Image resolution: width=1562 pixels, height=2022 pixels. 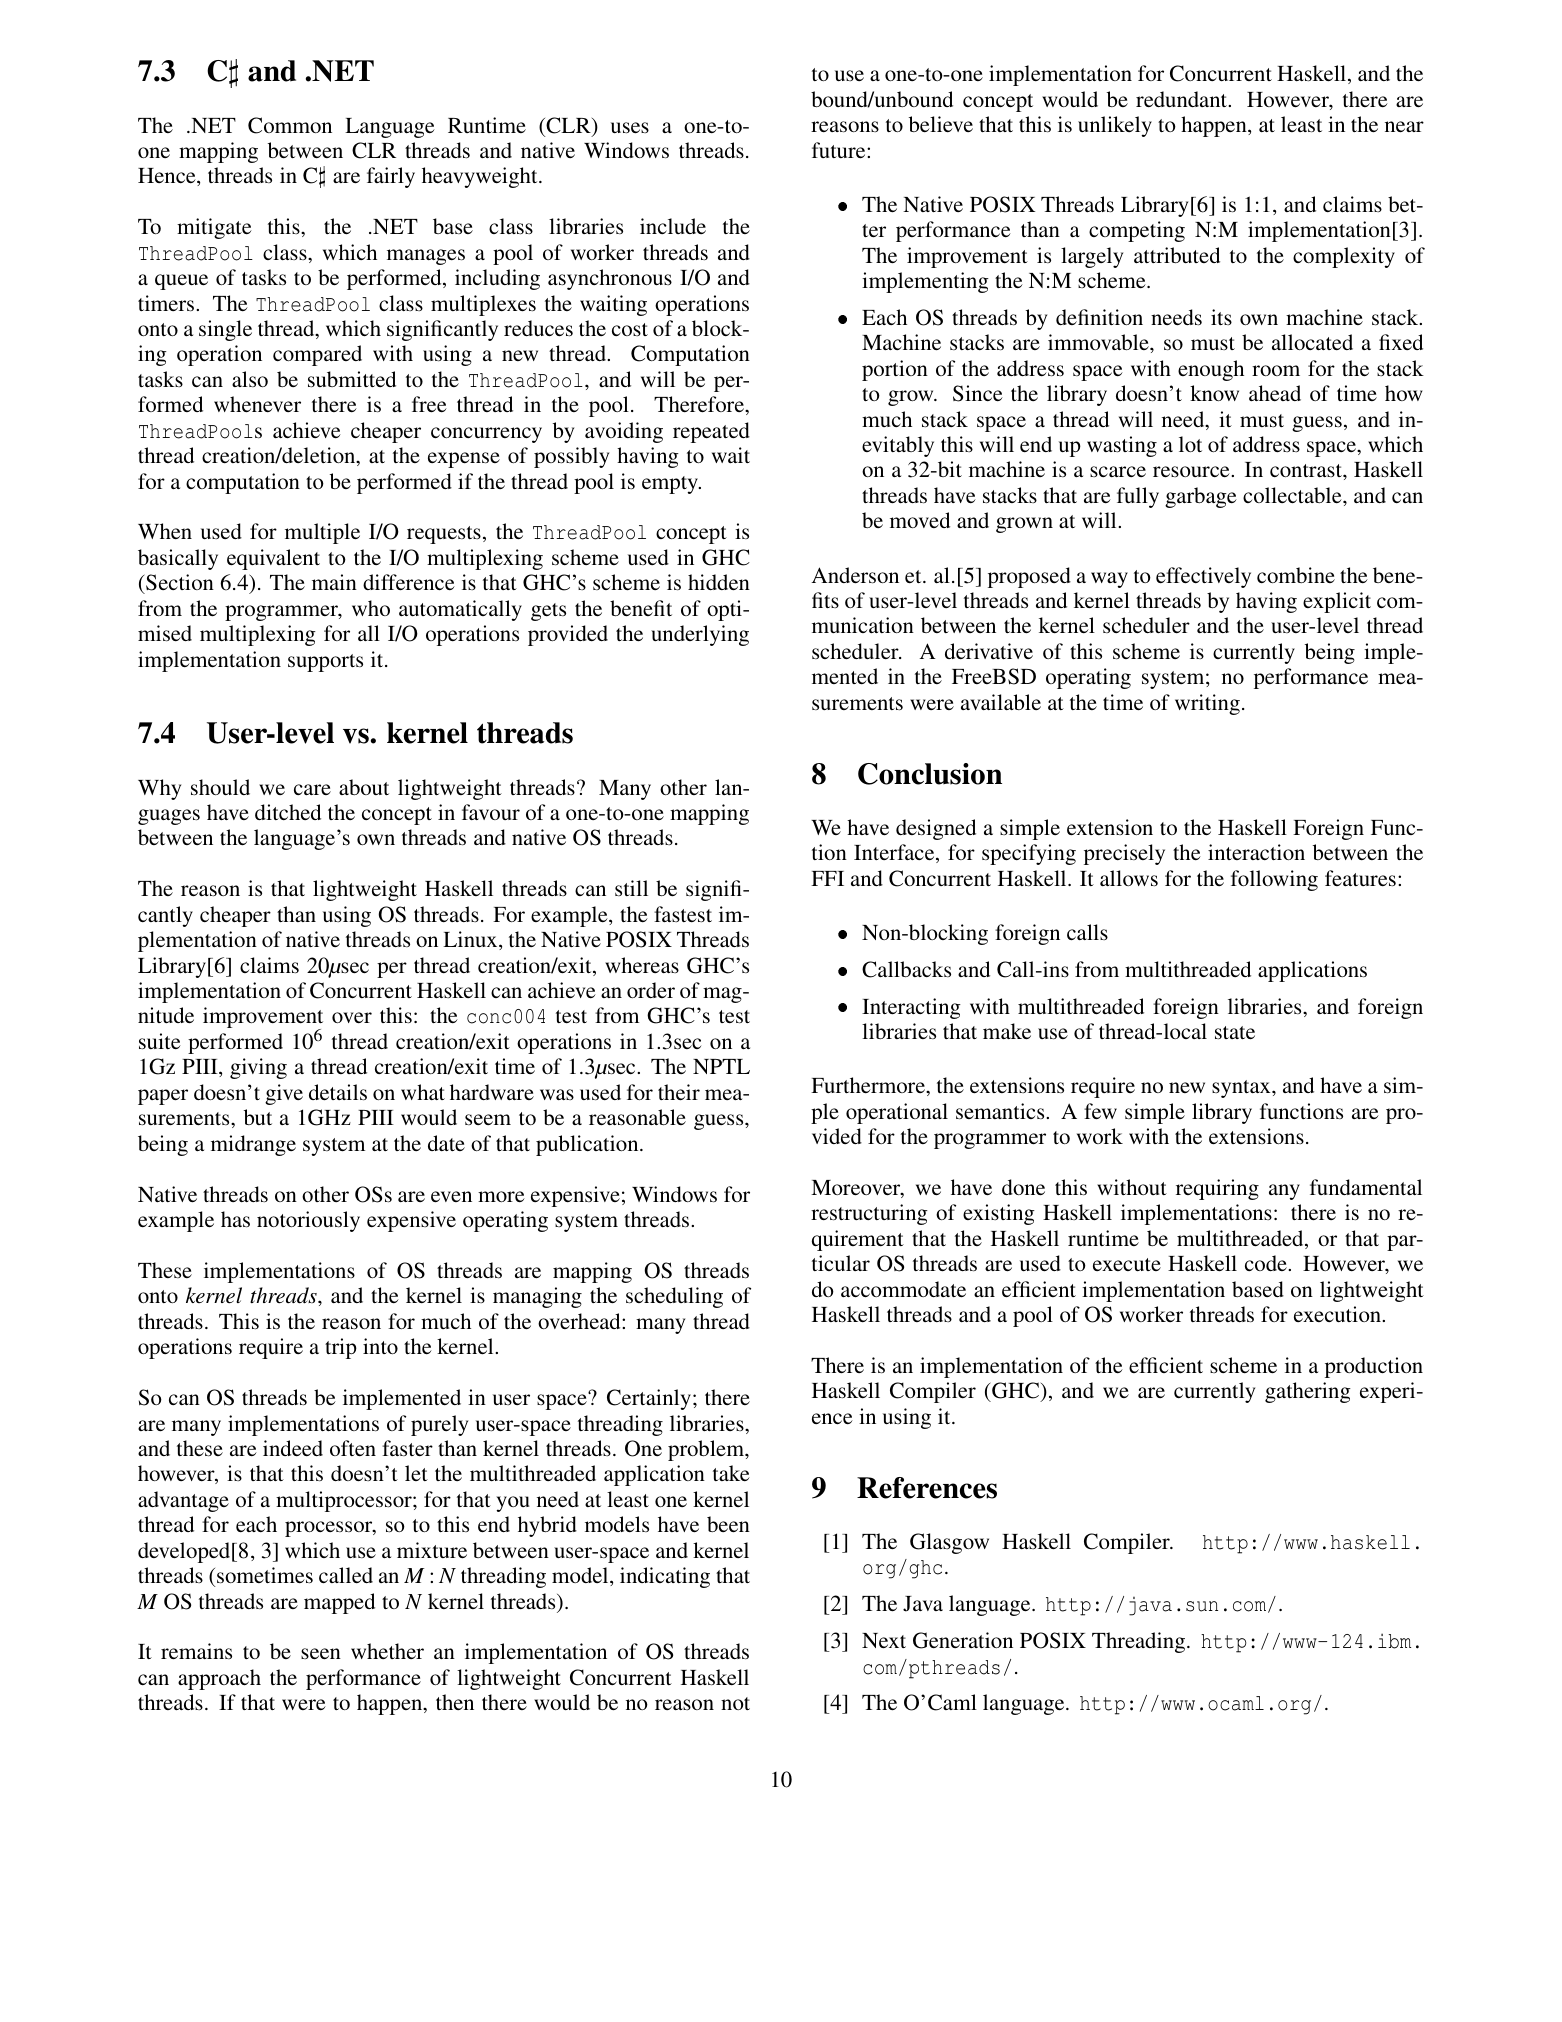 I want to click on seen, so click(x=321, y=1653).
